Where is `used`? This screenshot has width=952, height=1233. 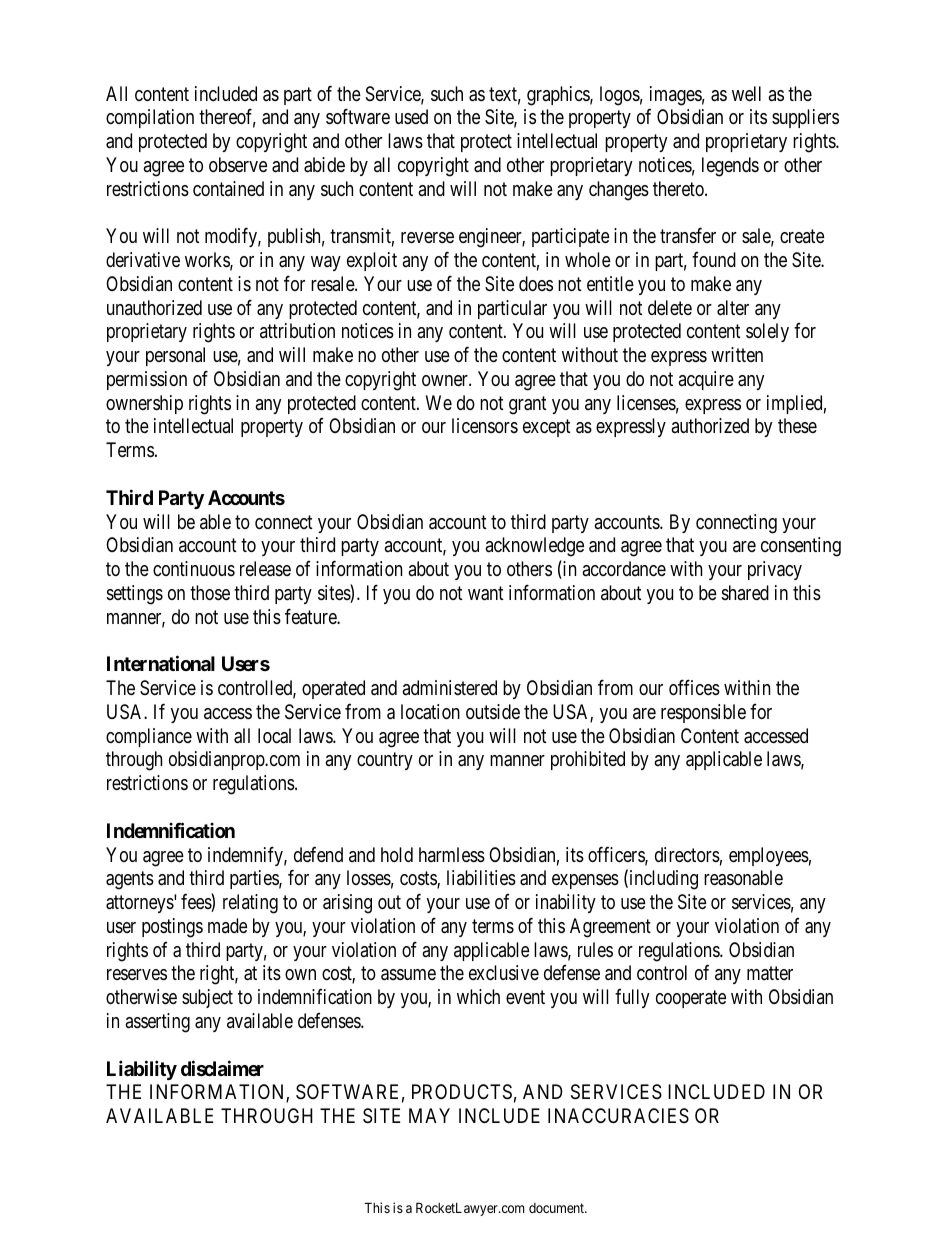 used is located at coordinates (411, 116).
